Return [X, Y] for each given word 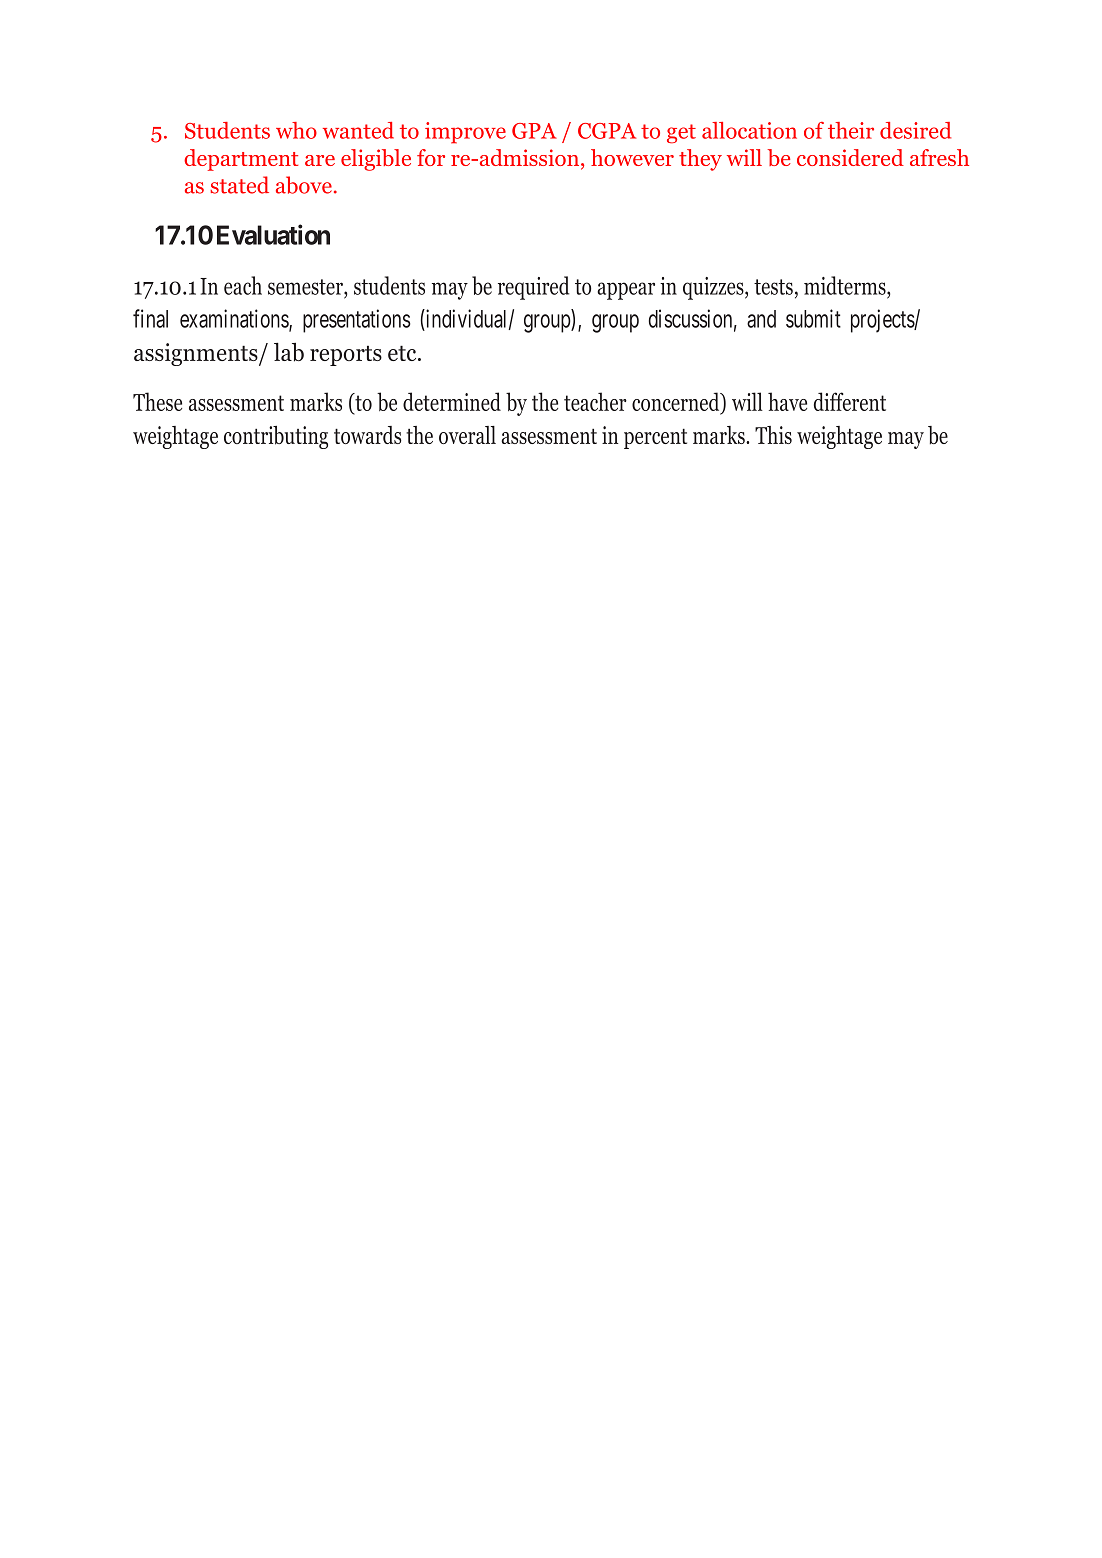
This [773, 435]
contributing [276, 437]
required [533, 288]
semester [306, 287]
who [296, 130]
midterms [846, 285]
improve [465, 133]
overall [467, 435]
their [851, 130]
